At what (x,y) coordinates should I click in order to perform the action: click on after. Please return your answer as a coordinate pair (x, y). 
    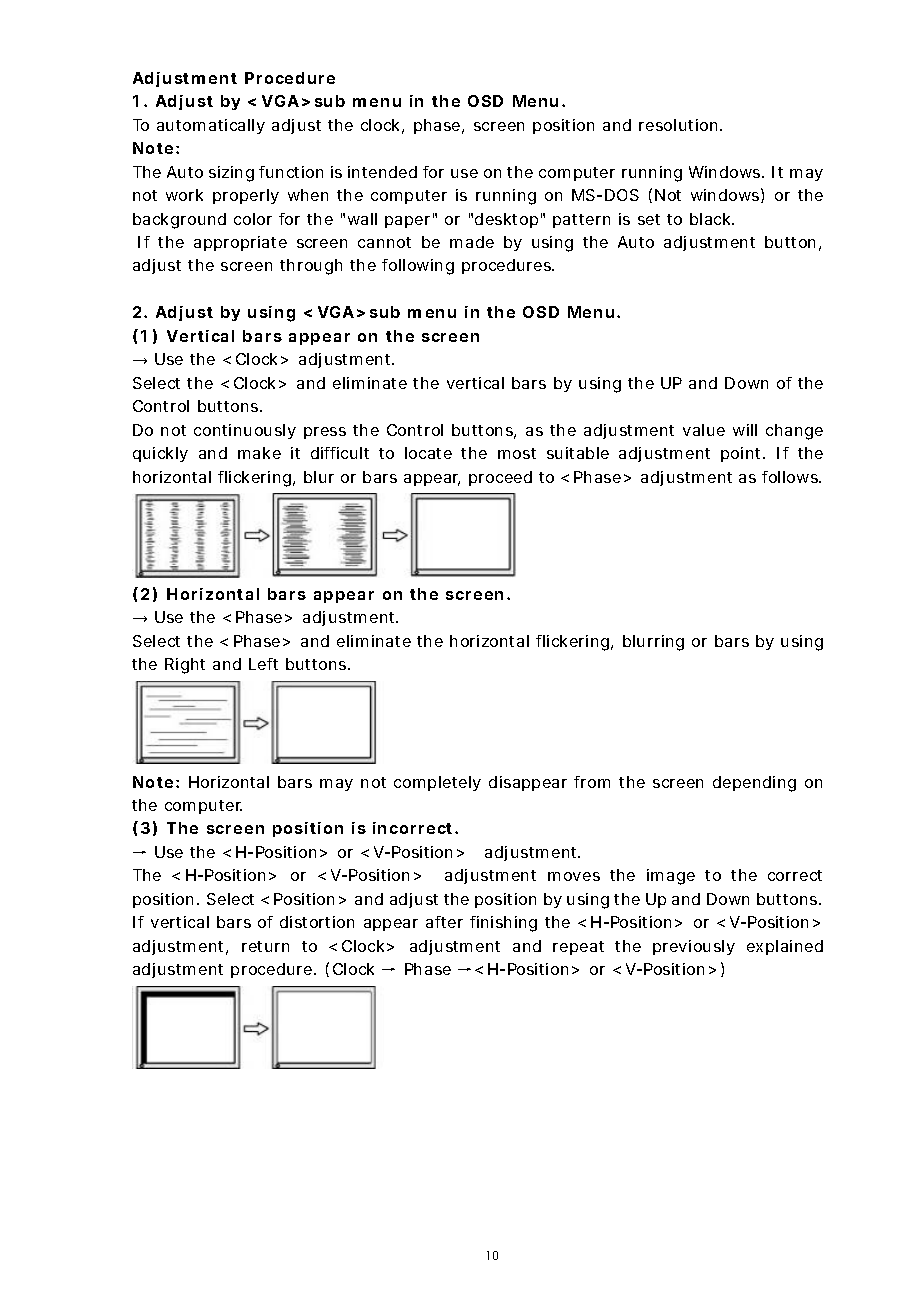
    Looking at the image, I should click on (444, 922).
